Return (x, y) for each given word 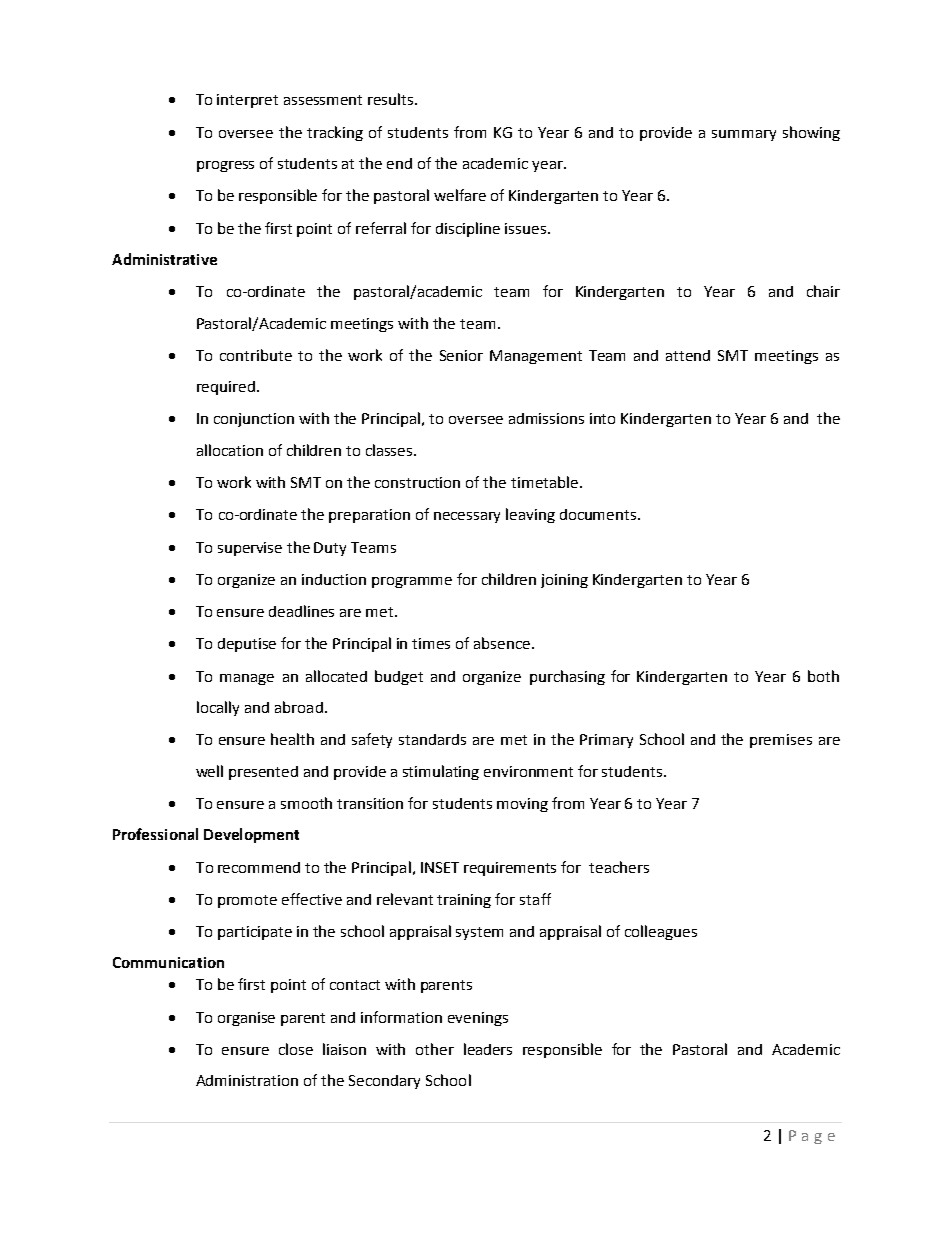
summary (744, 135)
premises (781, 741)
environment (528, 771)
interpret (247, 101)
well (209, 771)
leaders (488, 1049)
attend (688, 355)
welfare (460, 195)
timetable (544, 482)
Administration (247, 1080)
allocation (230, 450)
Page (812, 1137)
